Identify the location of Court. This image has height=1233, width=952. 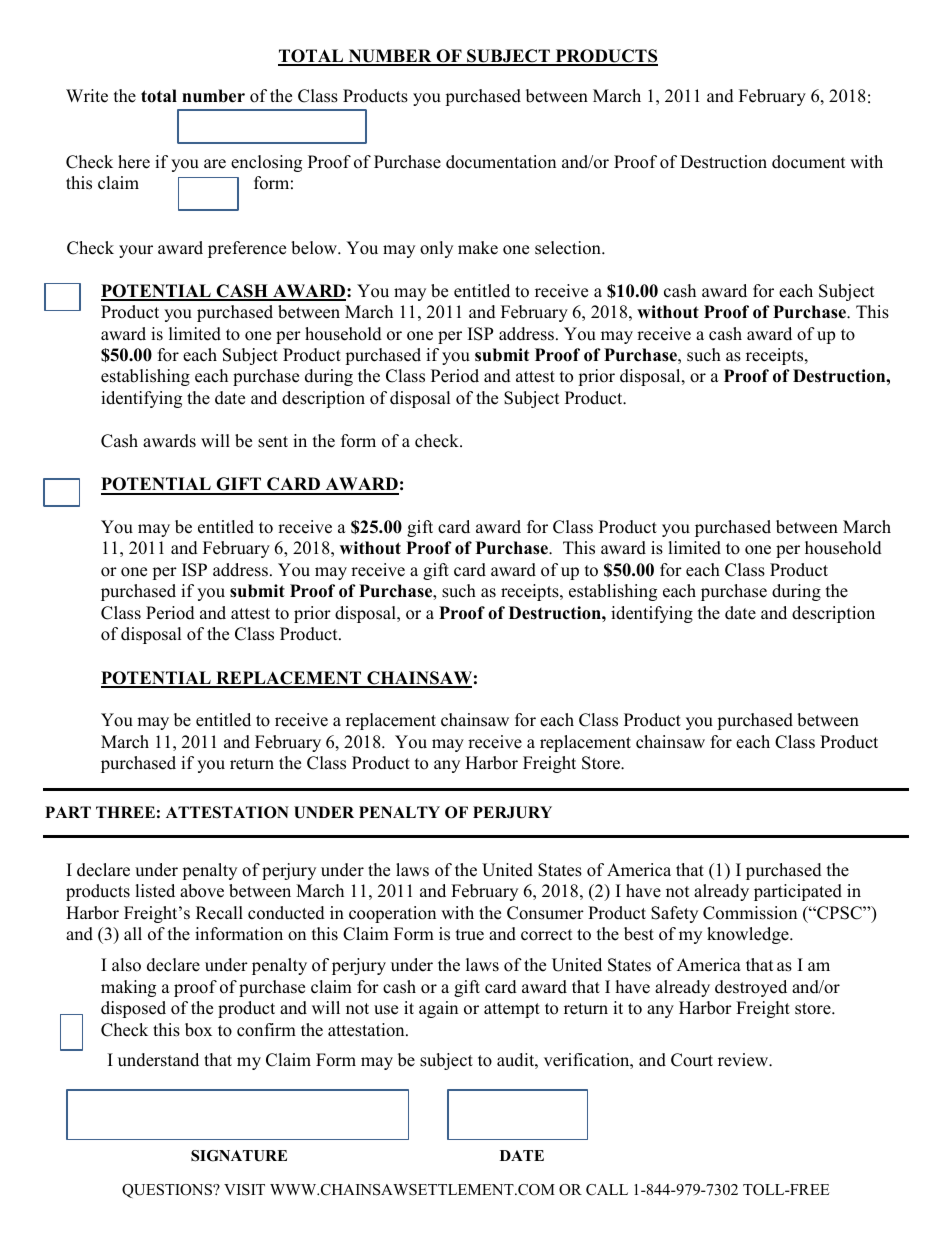
(692, 1060).
